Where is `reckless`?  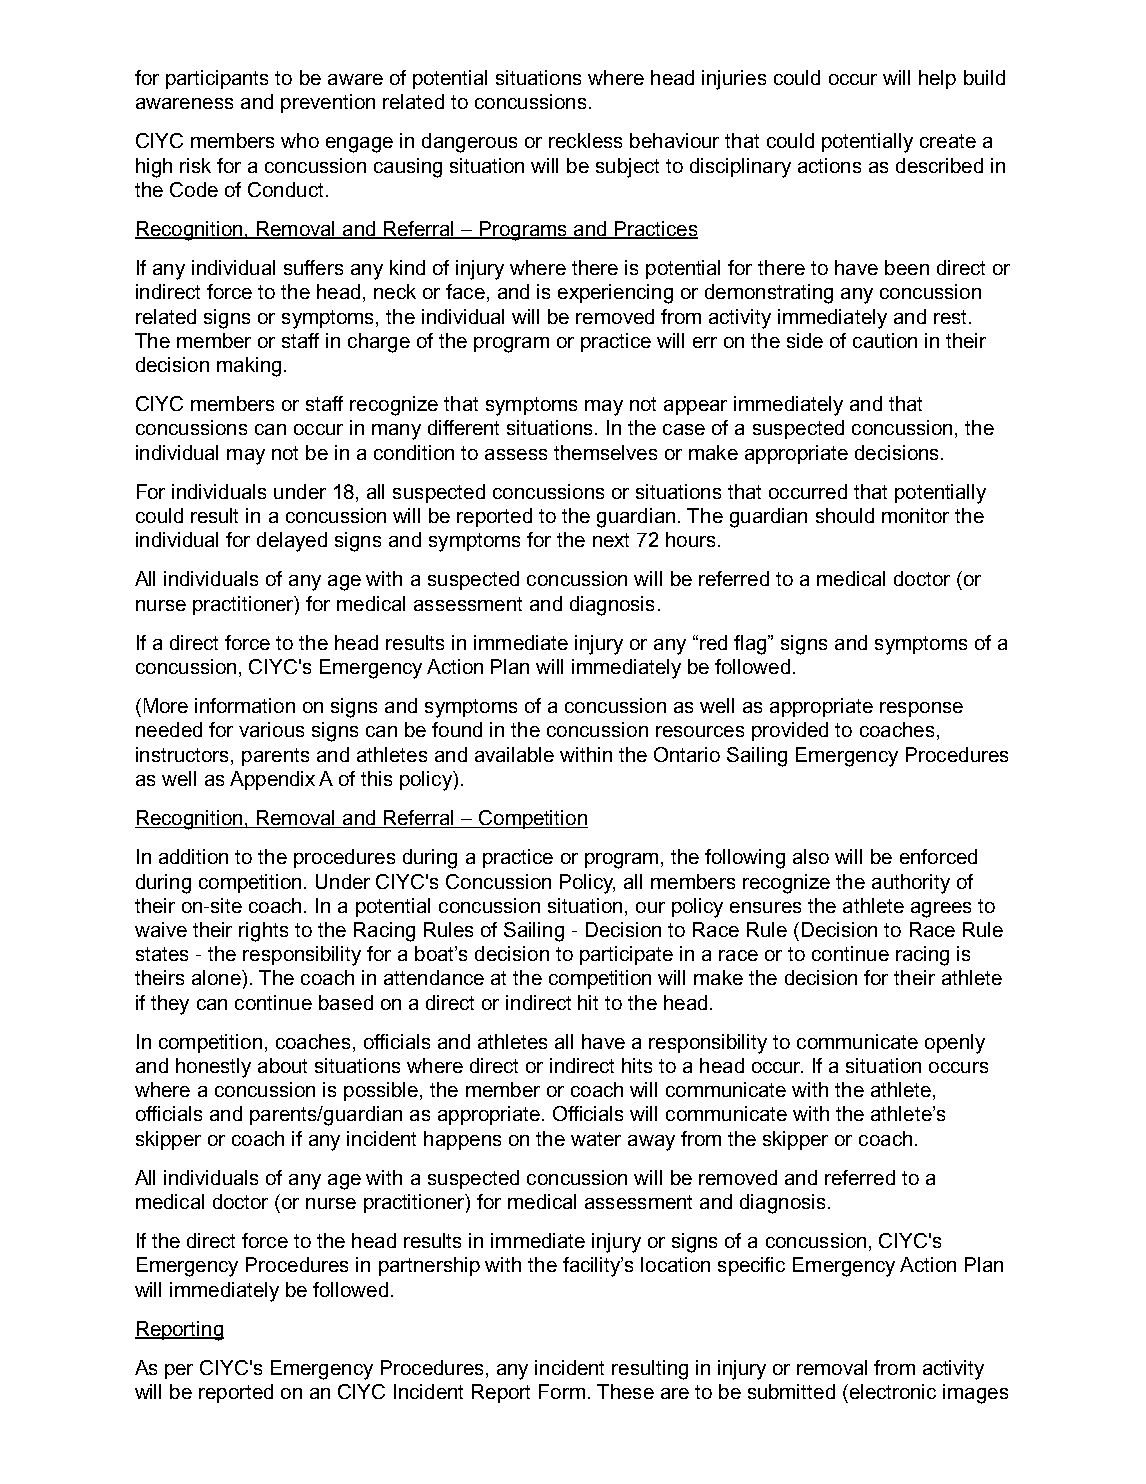
reckless is located at coordinates (585, 140).
